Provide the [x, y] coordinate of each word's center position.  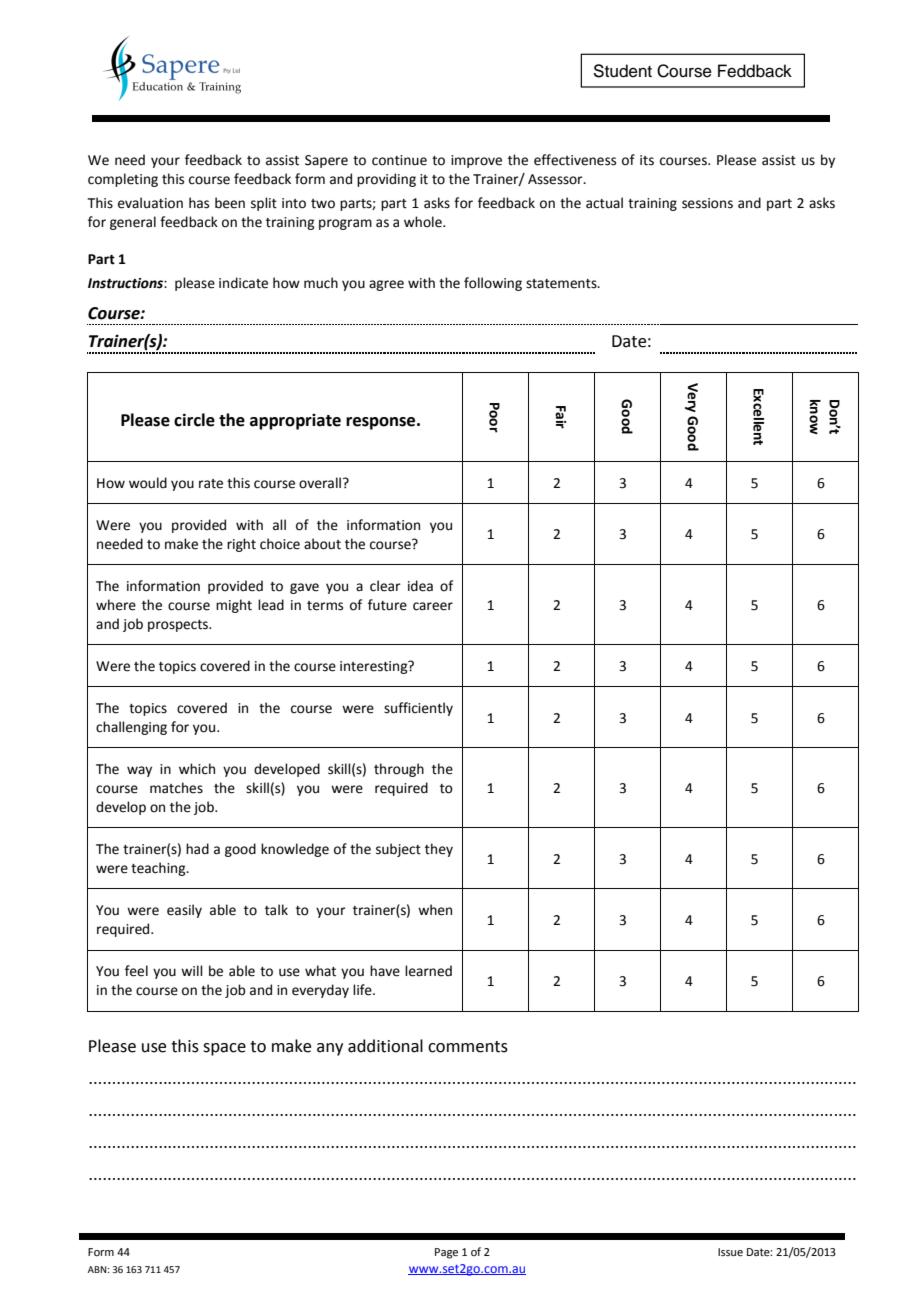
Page [446, 1253]
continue [399, 160]
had [197, 849]
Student [622, 71]
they [439, 850]
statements [562, 284]
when [435, 910]
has [199, 203]
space [224, 1049]
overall [320, 483]
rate [211, 484]
